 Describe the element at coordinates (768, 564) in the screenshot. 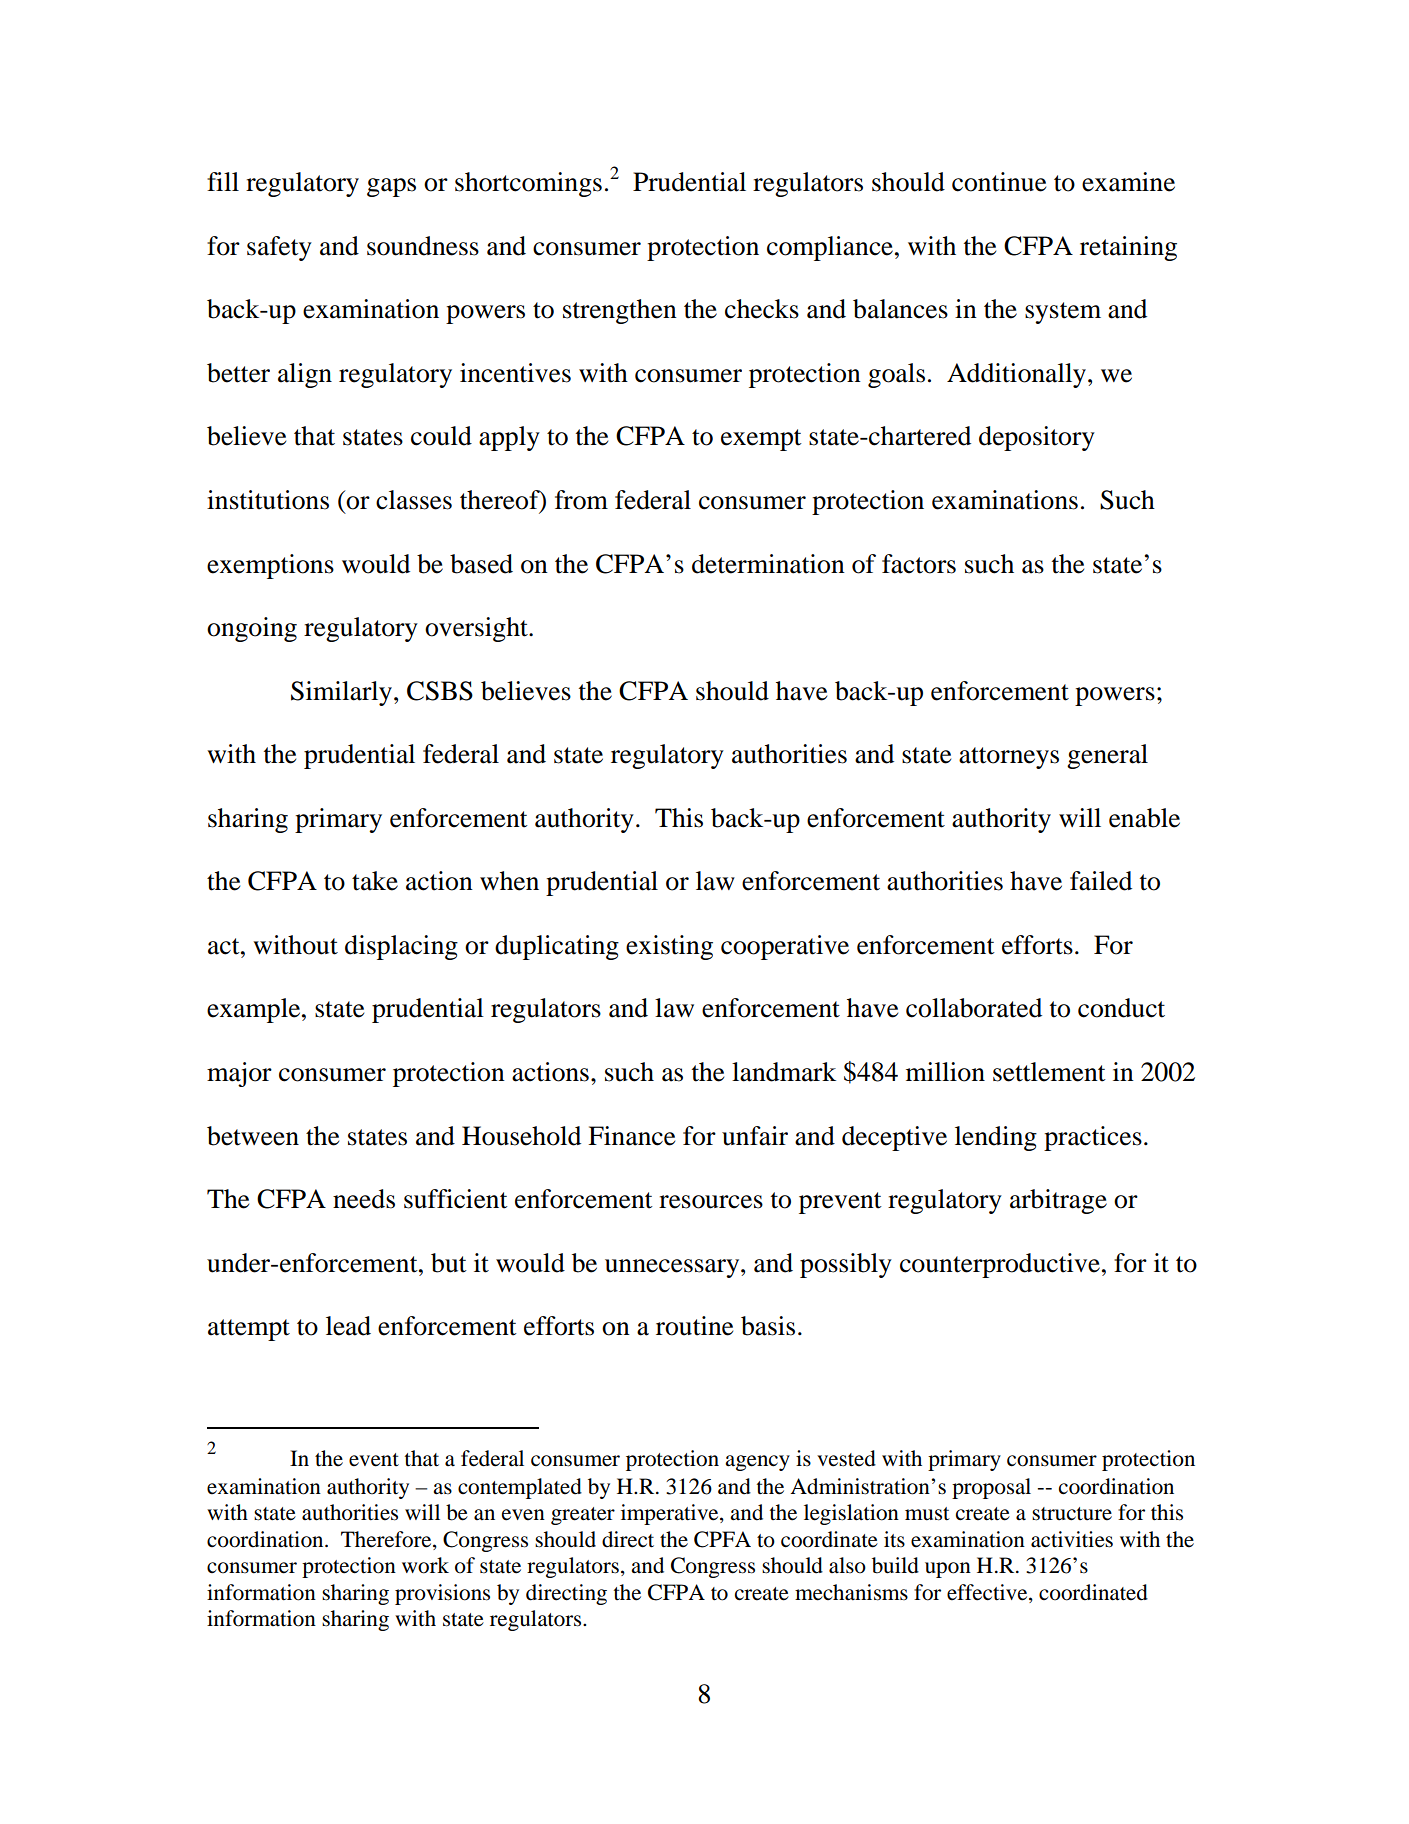

I see `determination` at that location.
